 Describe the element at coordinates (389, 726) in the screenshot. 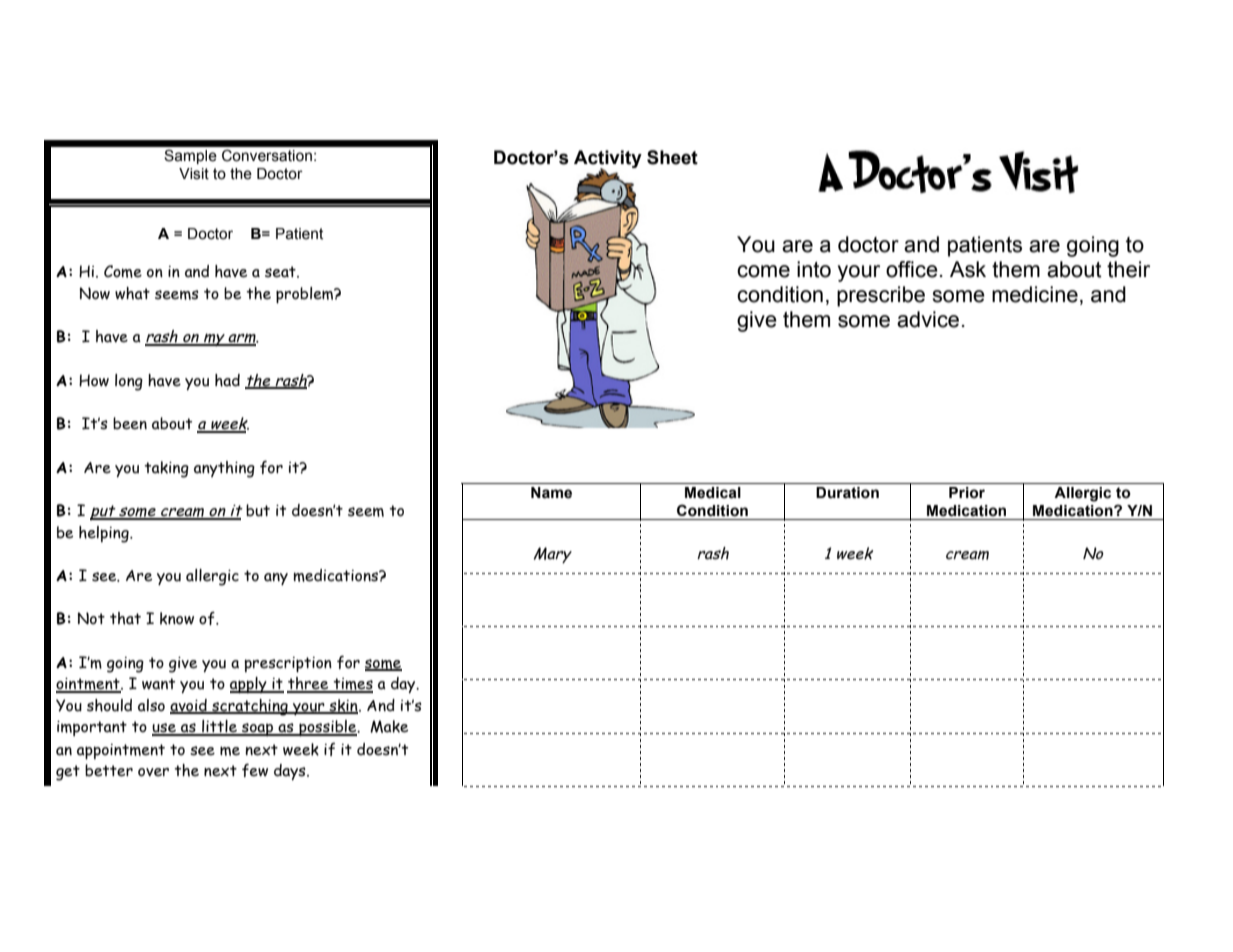

I see `Make` at that location.
